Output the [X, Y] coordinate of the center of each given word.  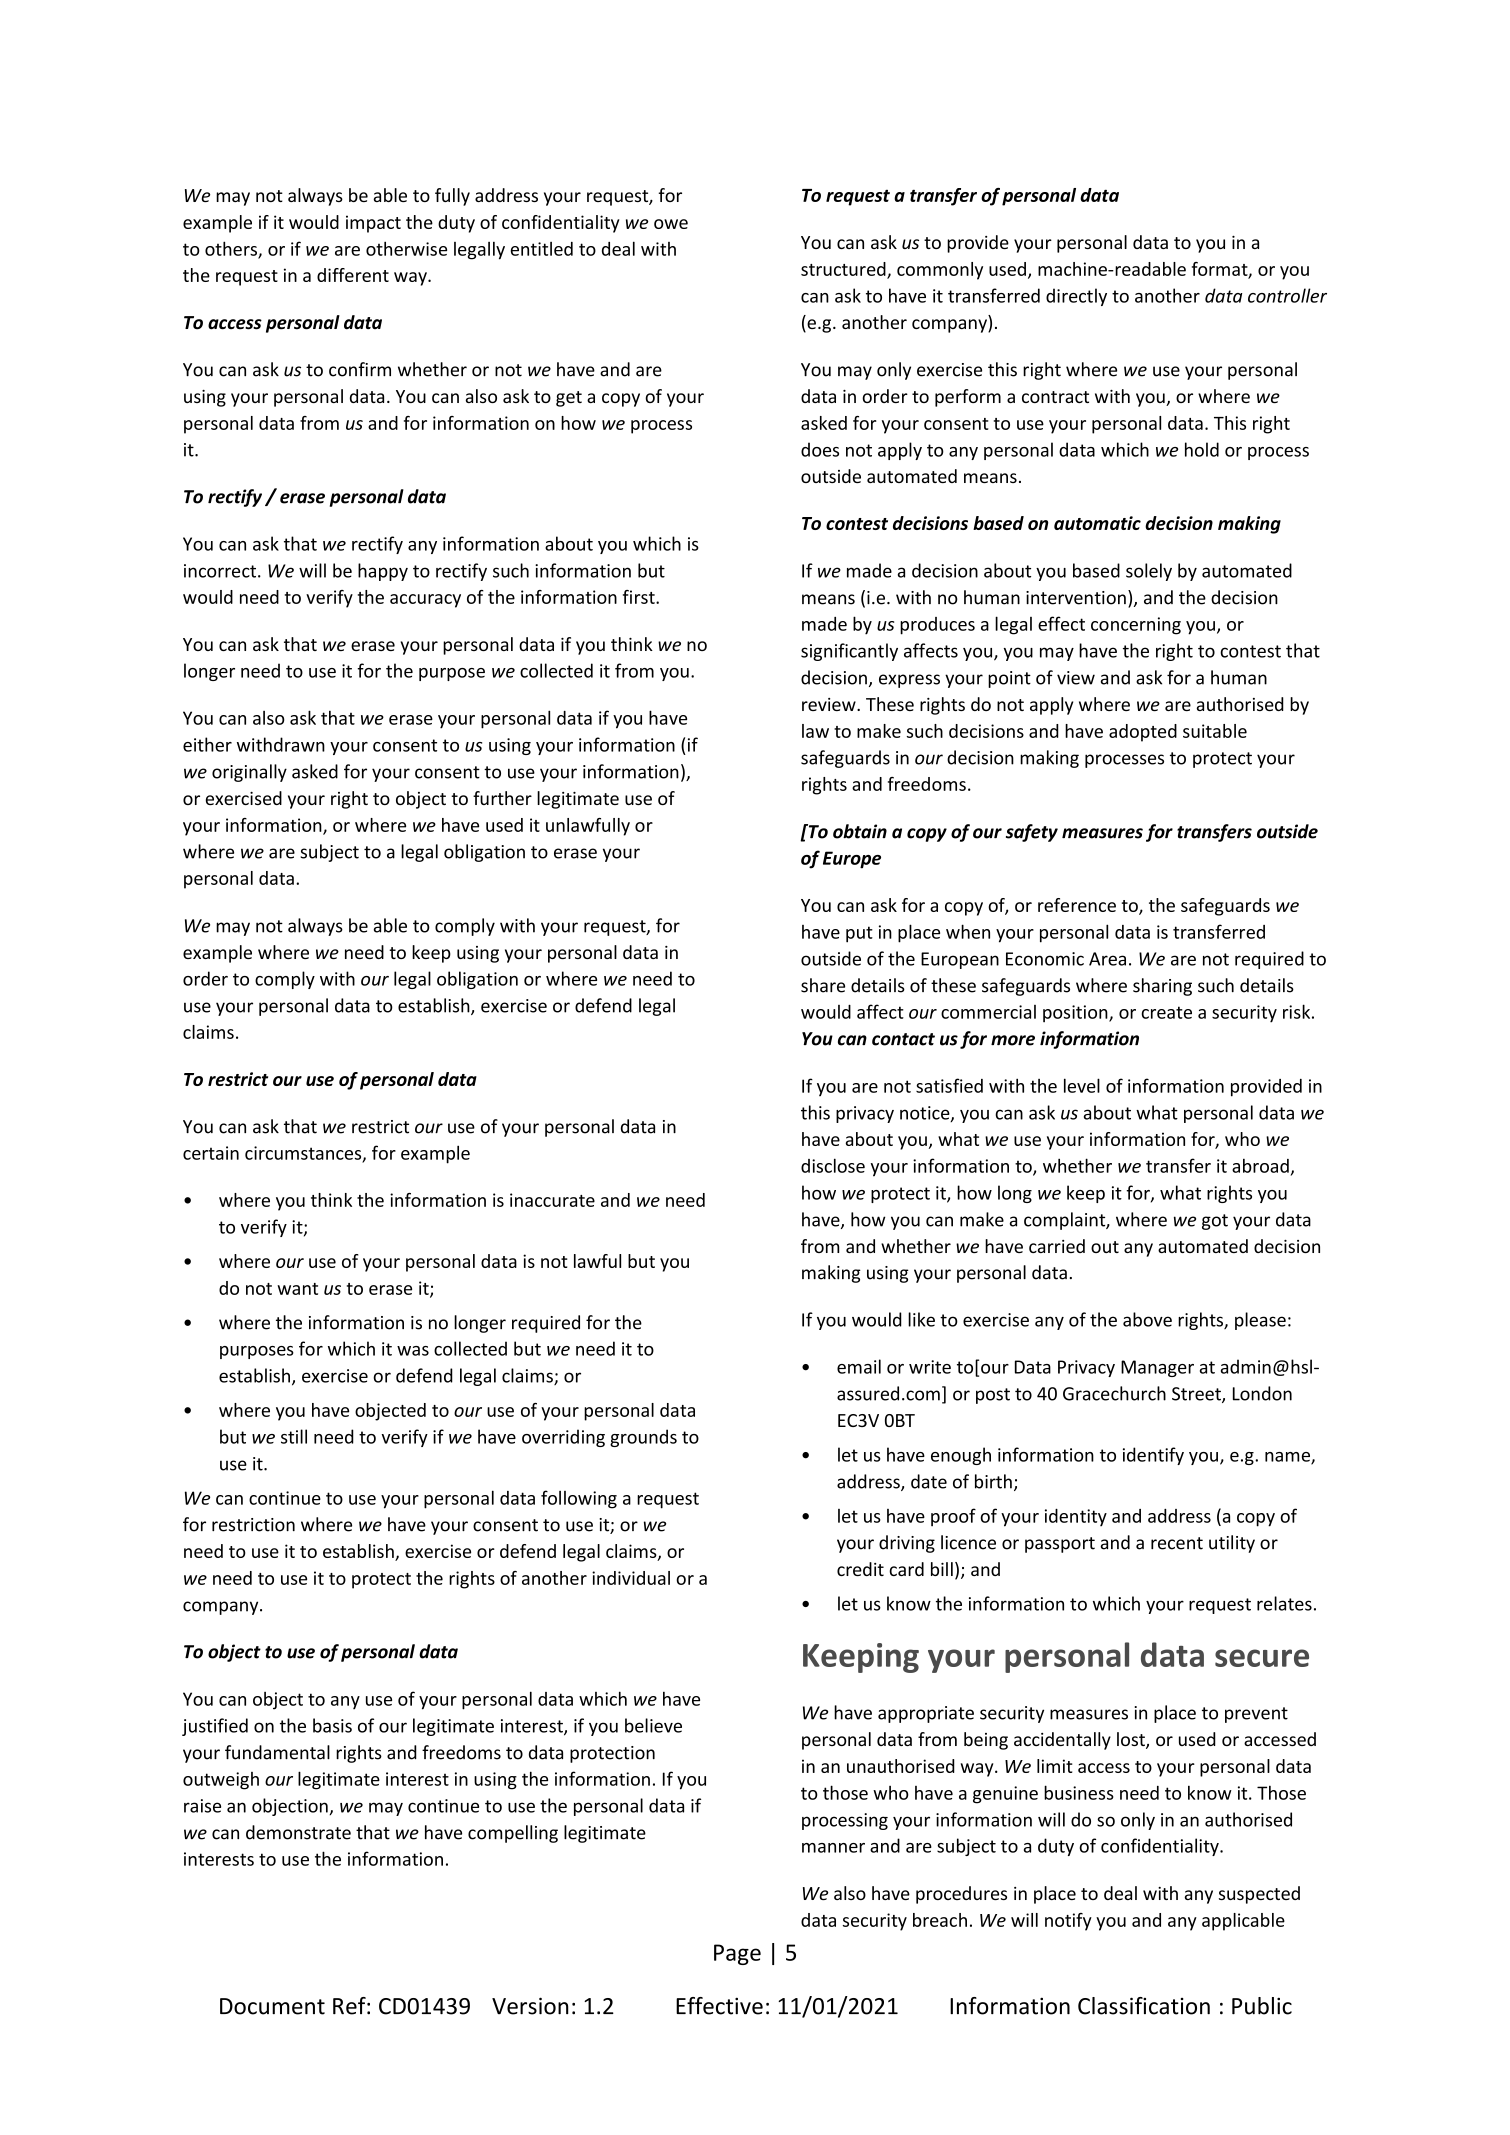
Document [272, 2006]
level [1082, 1085]
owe [671, 224]
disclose [833, 1165]
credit [860, 1569]
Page [737, 1954]
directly [1076, 297]
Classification [1144, 2006]
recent [1177, 1543]
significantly [849, 652]
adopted [1143, 733]
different [353, 275]
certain [211, 1153]
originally [249, 773]
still [294, 1436]
